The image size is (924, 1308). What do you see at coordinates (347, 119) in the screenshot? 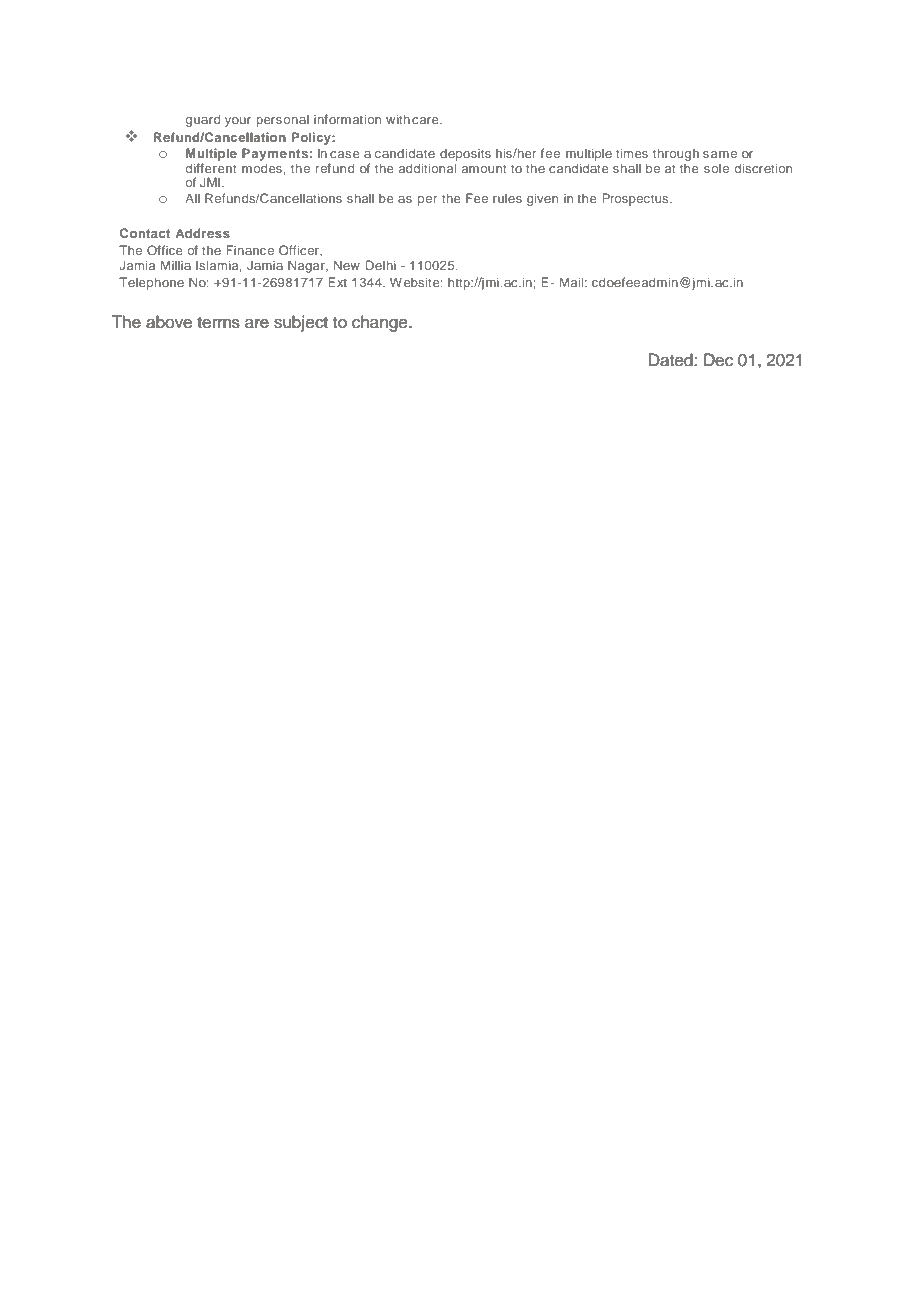
I see `information` at bounding box center [347, 119].
